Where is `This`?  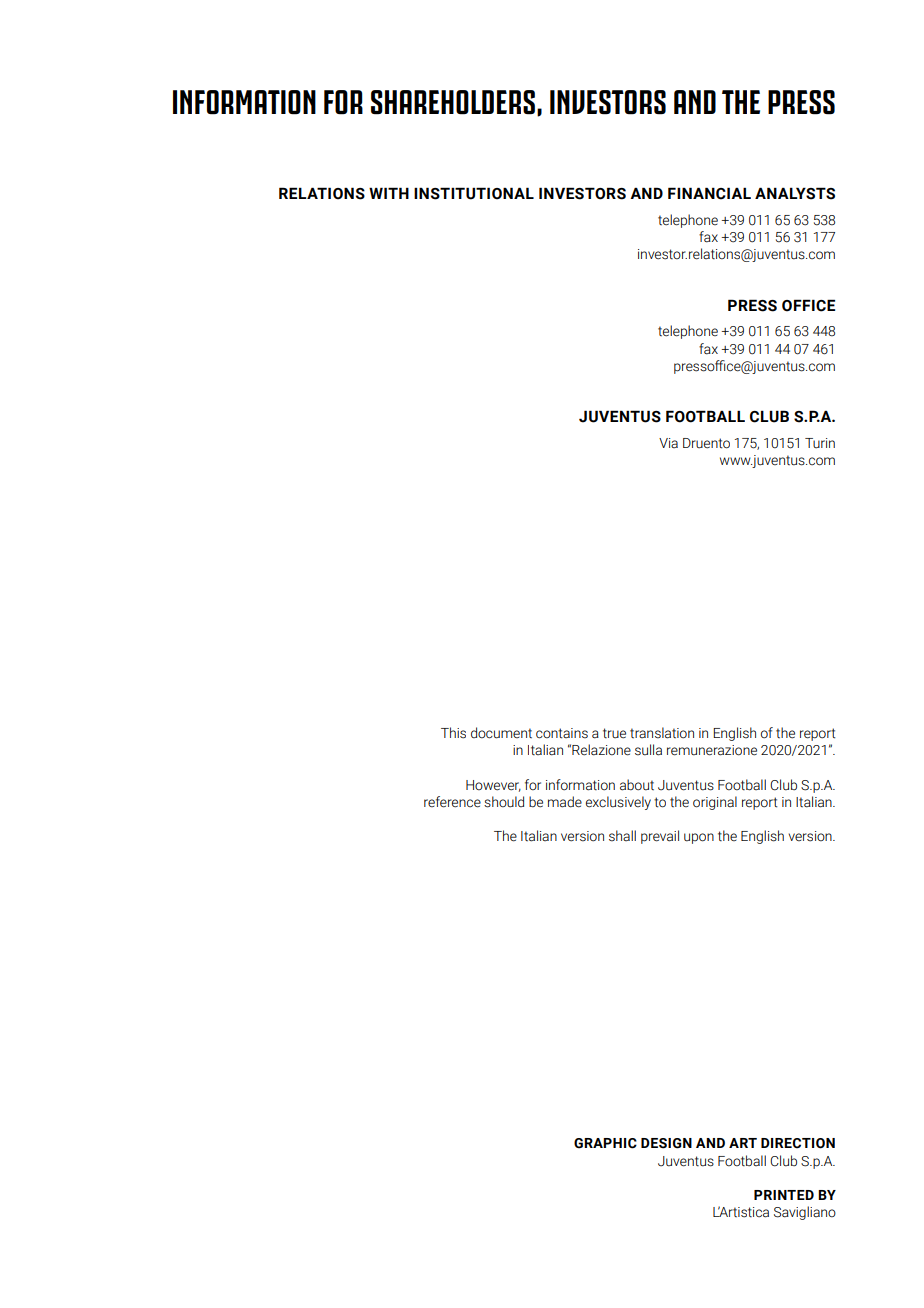 This is located at coordinates (453, 733).
